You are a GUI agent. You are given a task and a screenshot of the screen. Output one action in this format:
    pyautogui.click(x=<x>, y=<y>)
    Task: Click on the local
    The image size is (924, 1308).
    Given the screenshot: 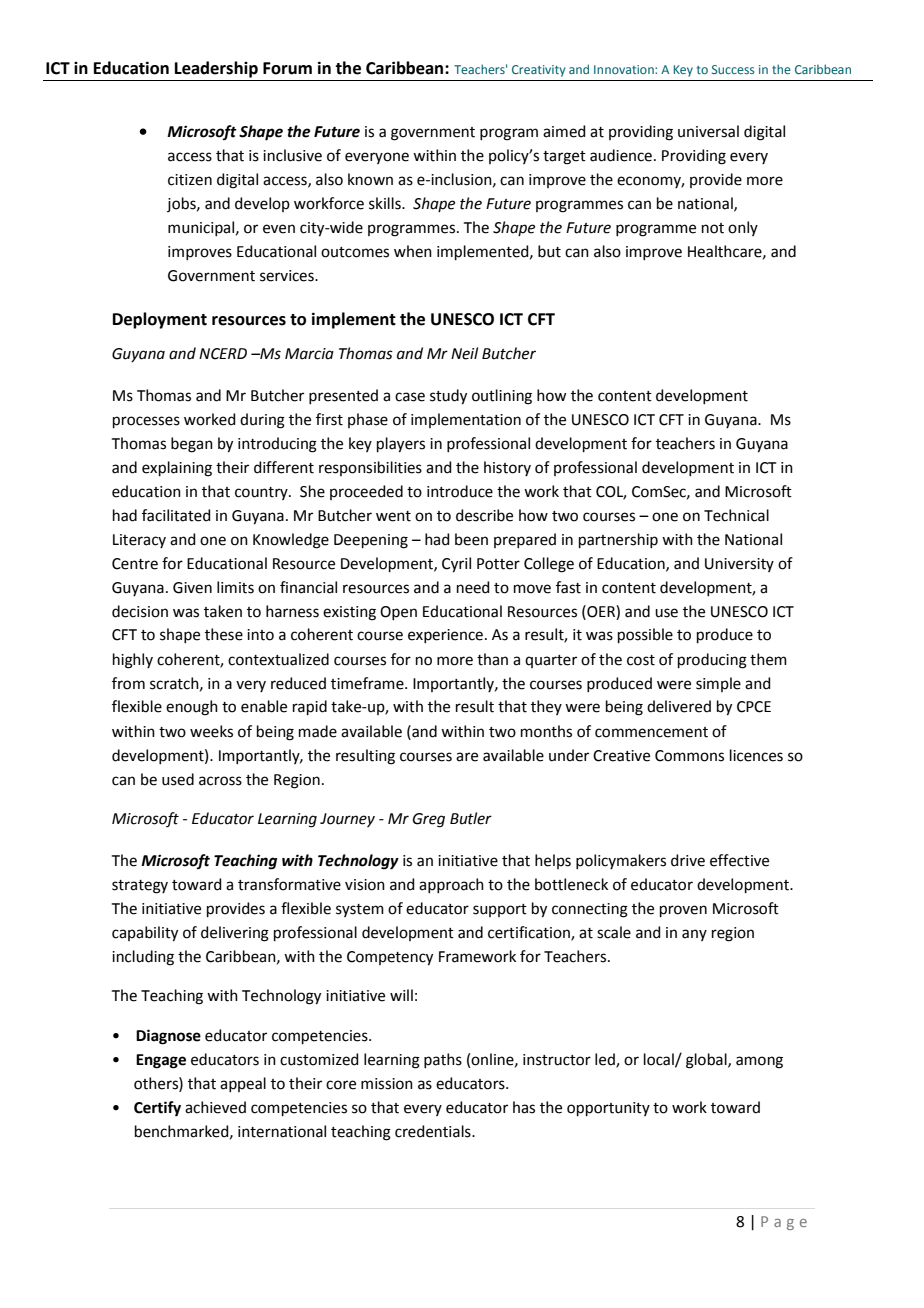 What is the action you would take?
    pyautogui.click(x=660, y=1060)
